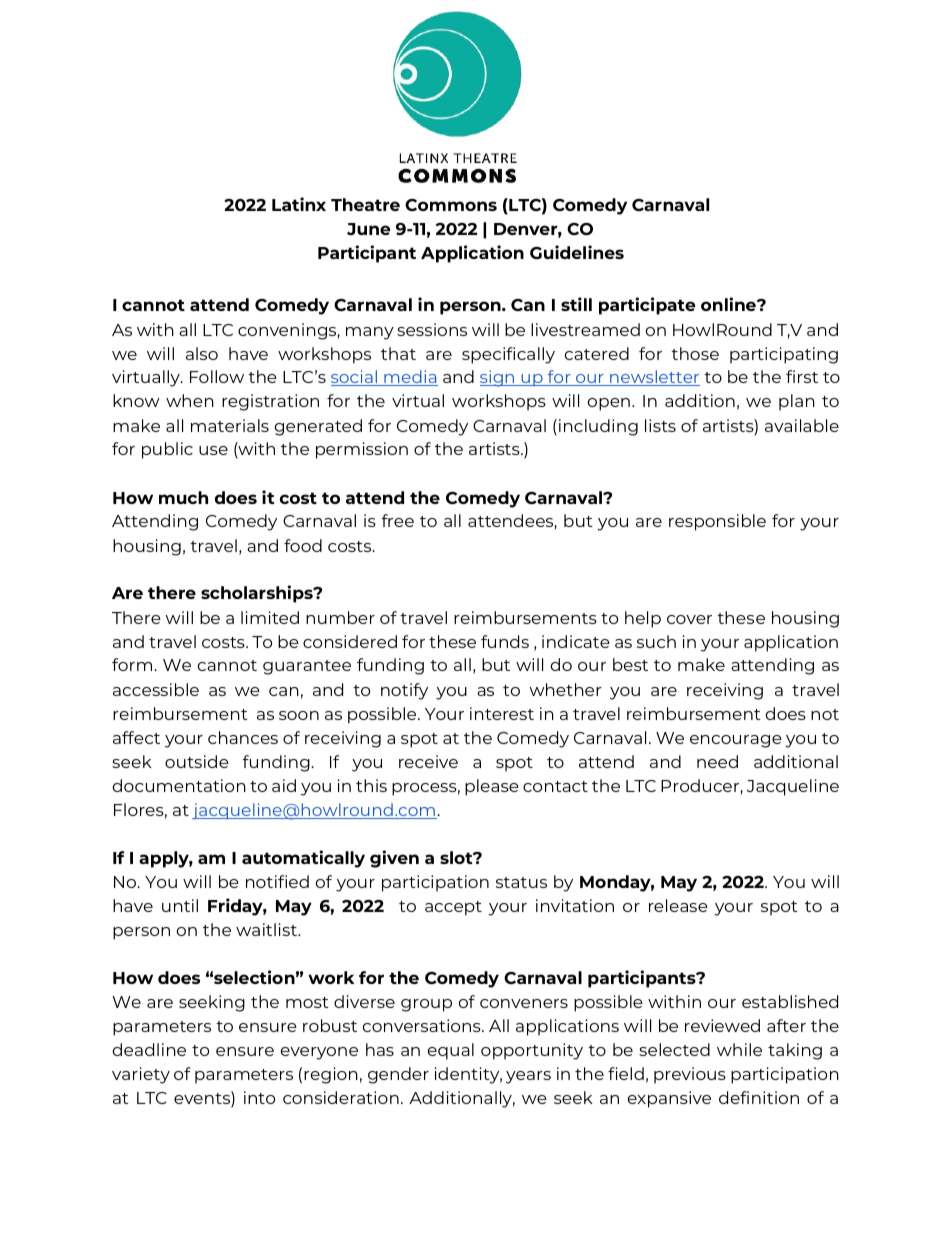  Describe the element at coordinates (259, 1097) in the screenshot. I see `into` at that location.
